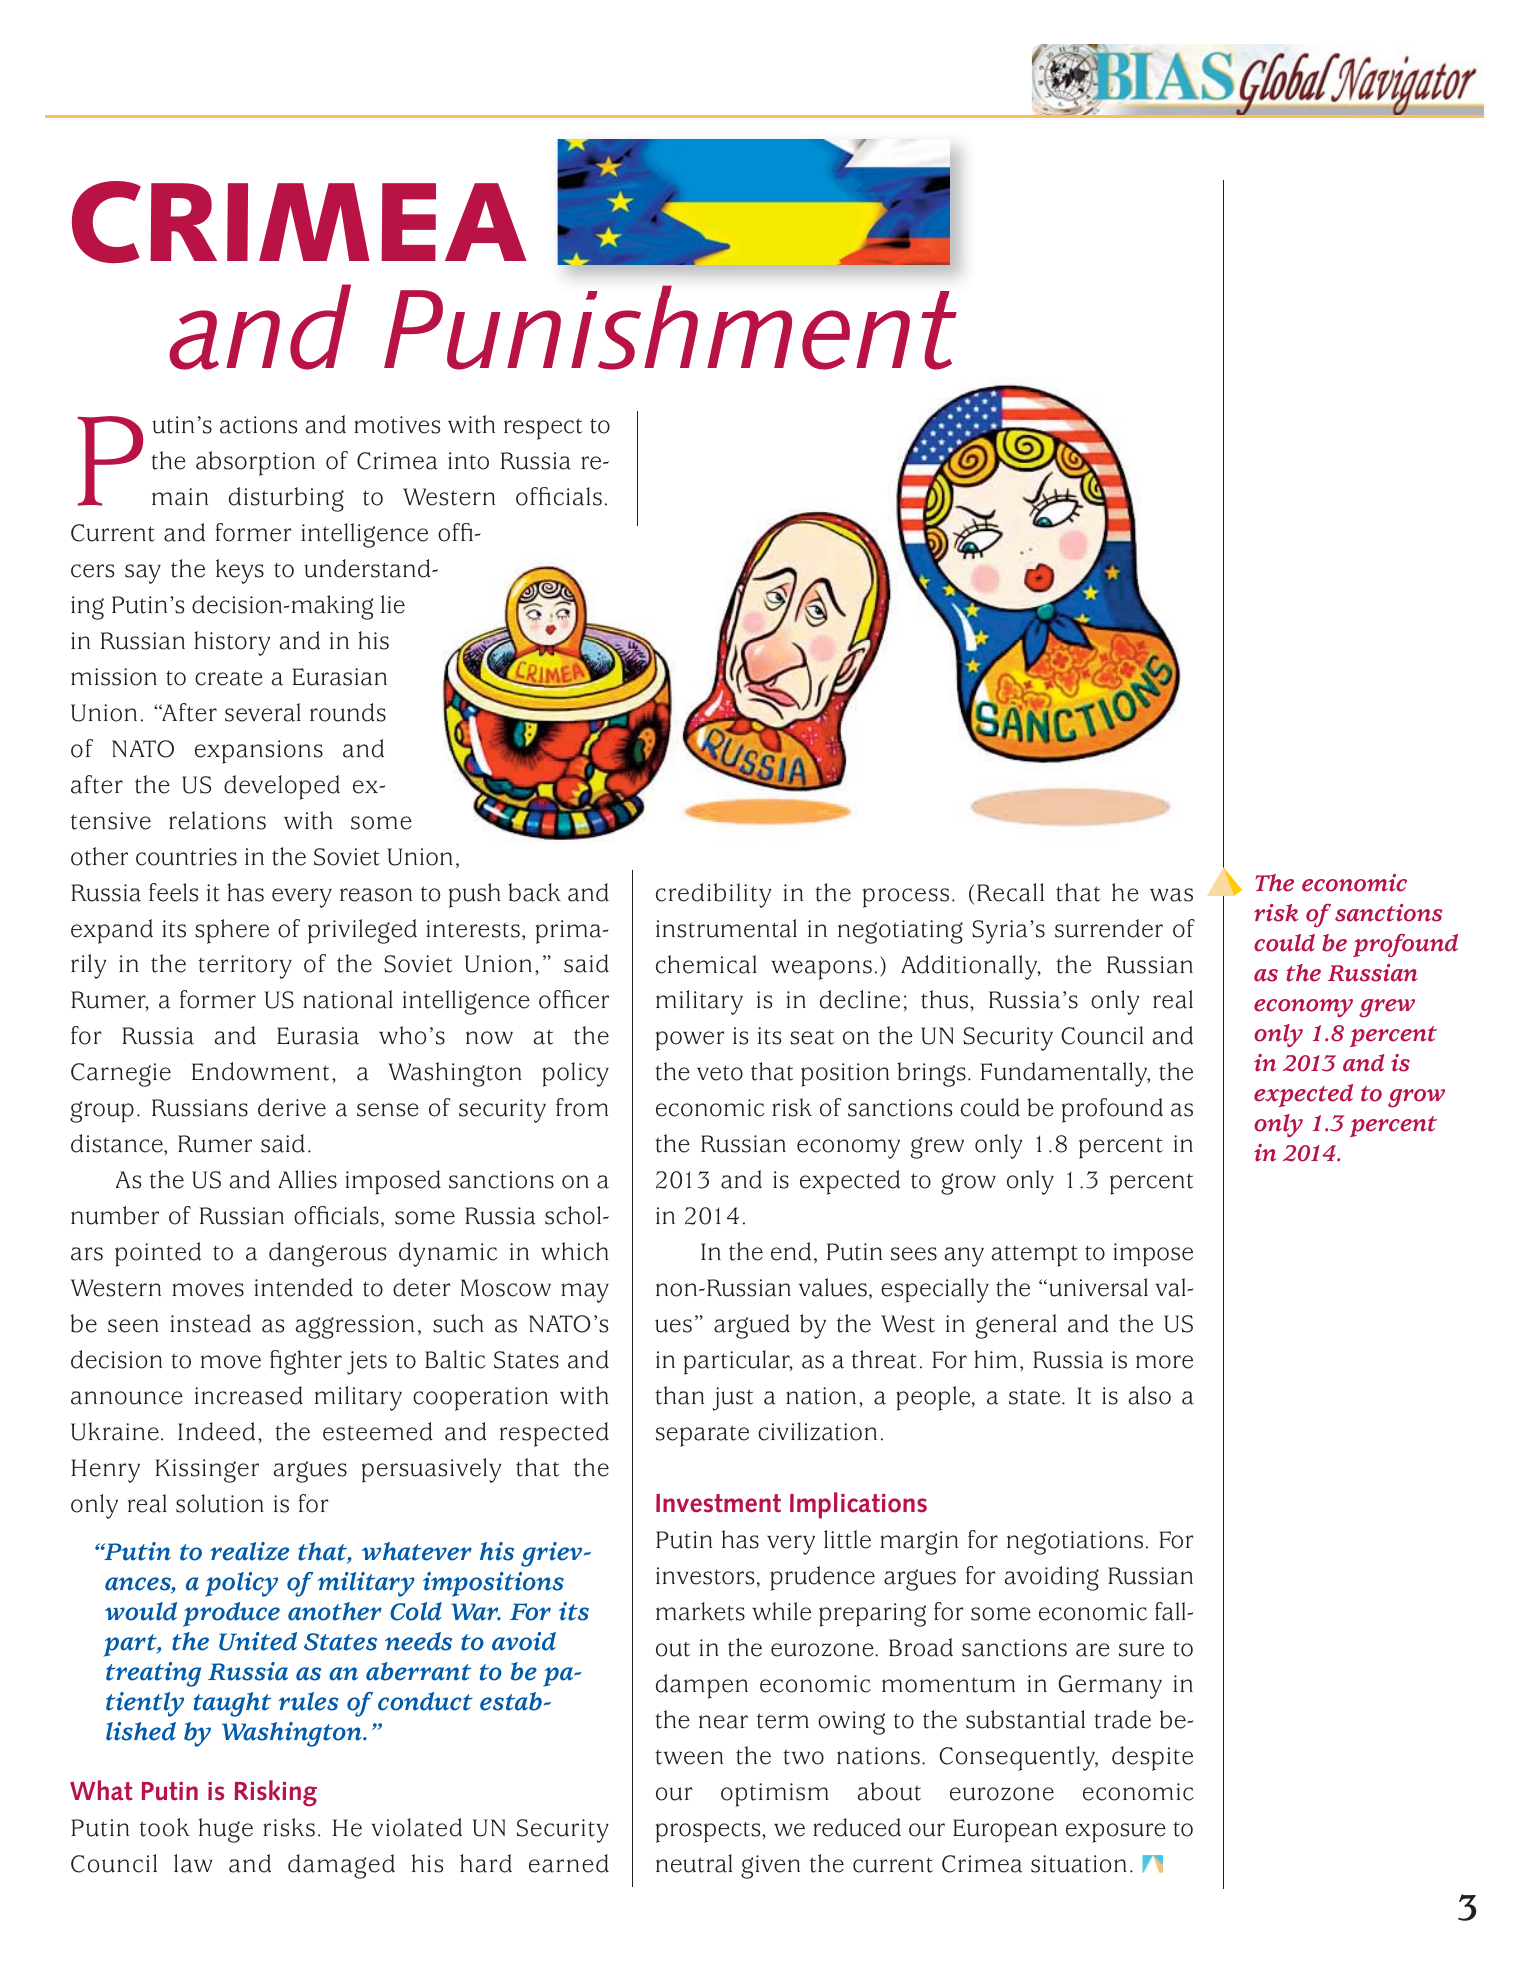 This screenshot has height=1979, width=1529. What do you see at coordinates (210, 1323) in the screenshot?
I see `instead` at bounding box center [210, 1323].
